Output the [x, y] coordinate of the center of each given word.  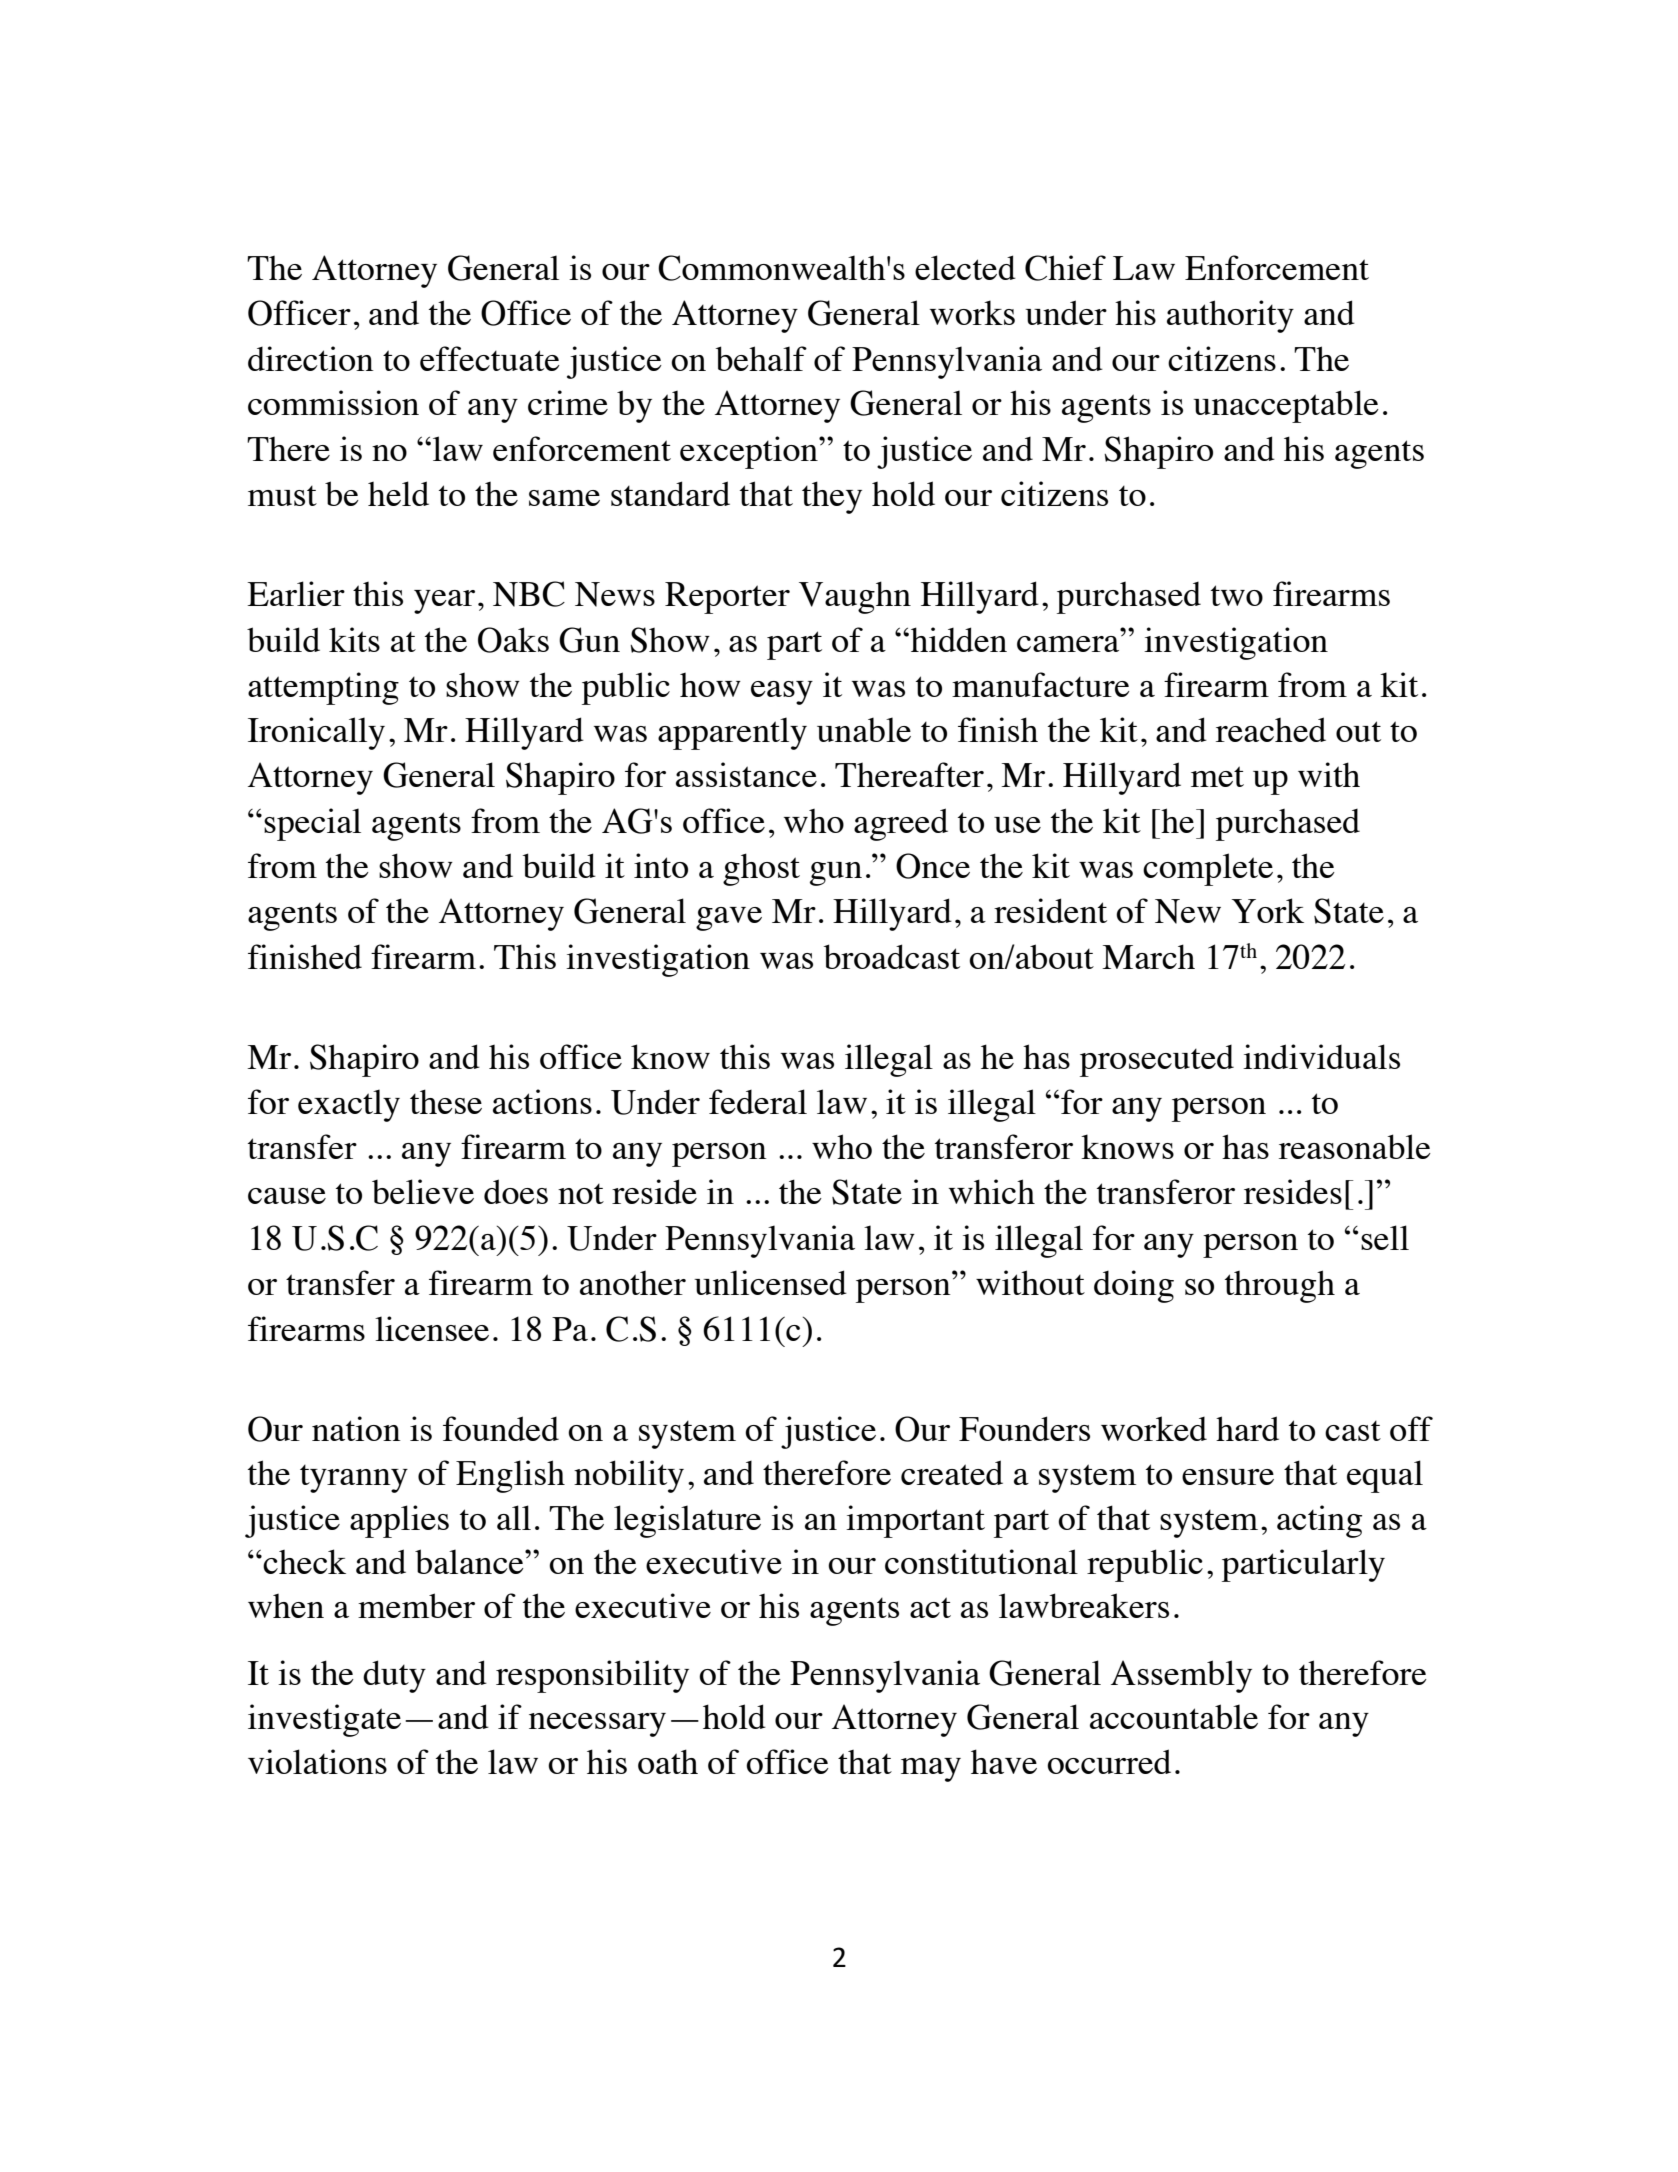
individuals [1321, 1056]
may [931, 1770]
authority [1230, 316]
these [446, 1101]
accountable [1174, 1716]
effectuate [490, 358]
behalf [761, 358]
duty [394, 1676]
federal [758, 1101]
